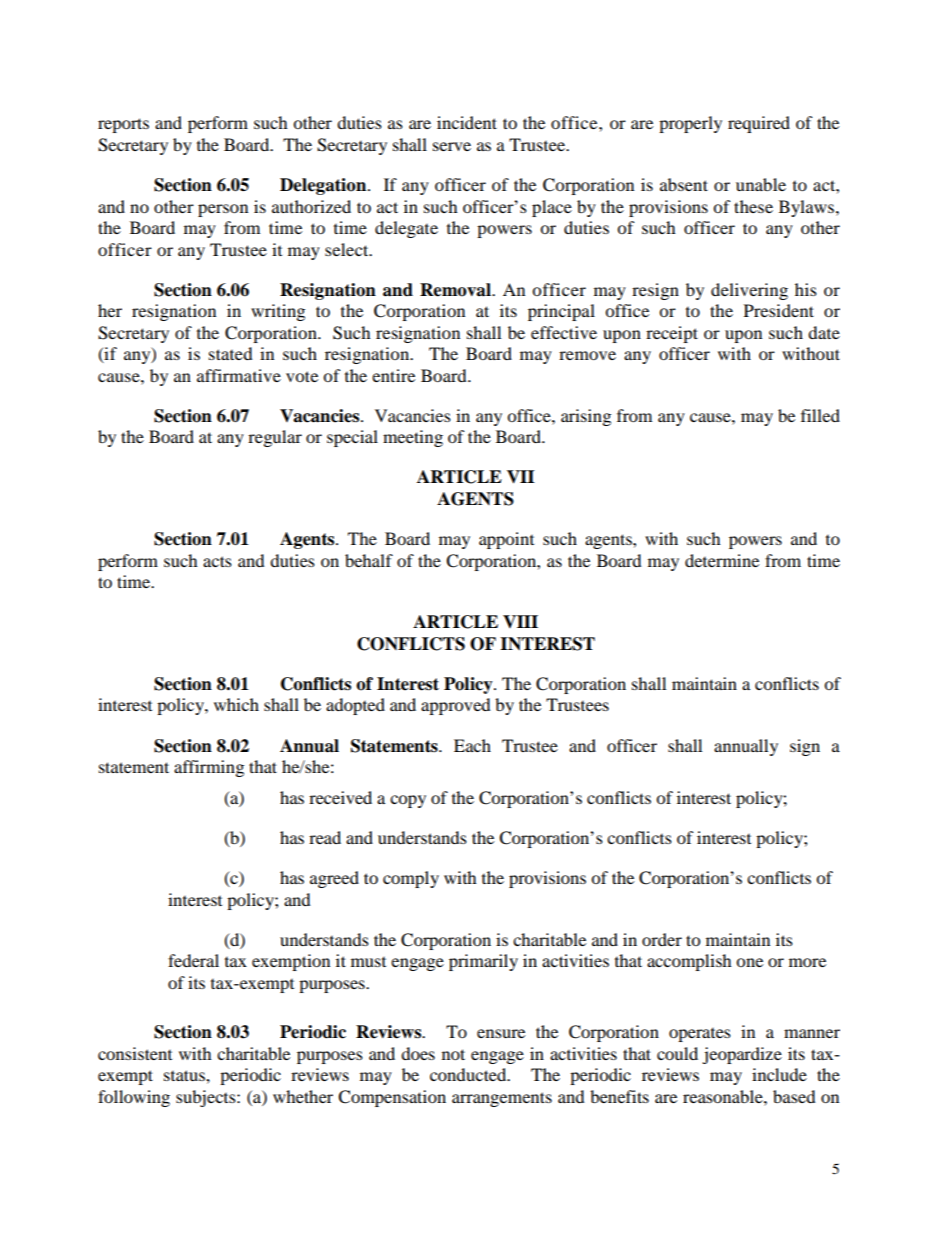 This screenshot has height=1233, width=952. I want to click on filled, so click(820, 415).
